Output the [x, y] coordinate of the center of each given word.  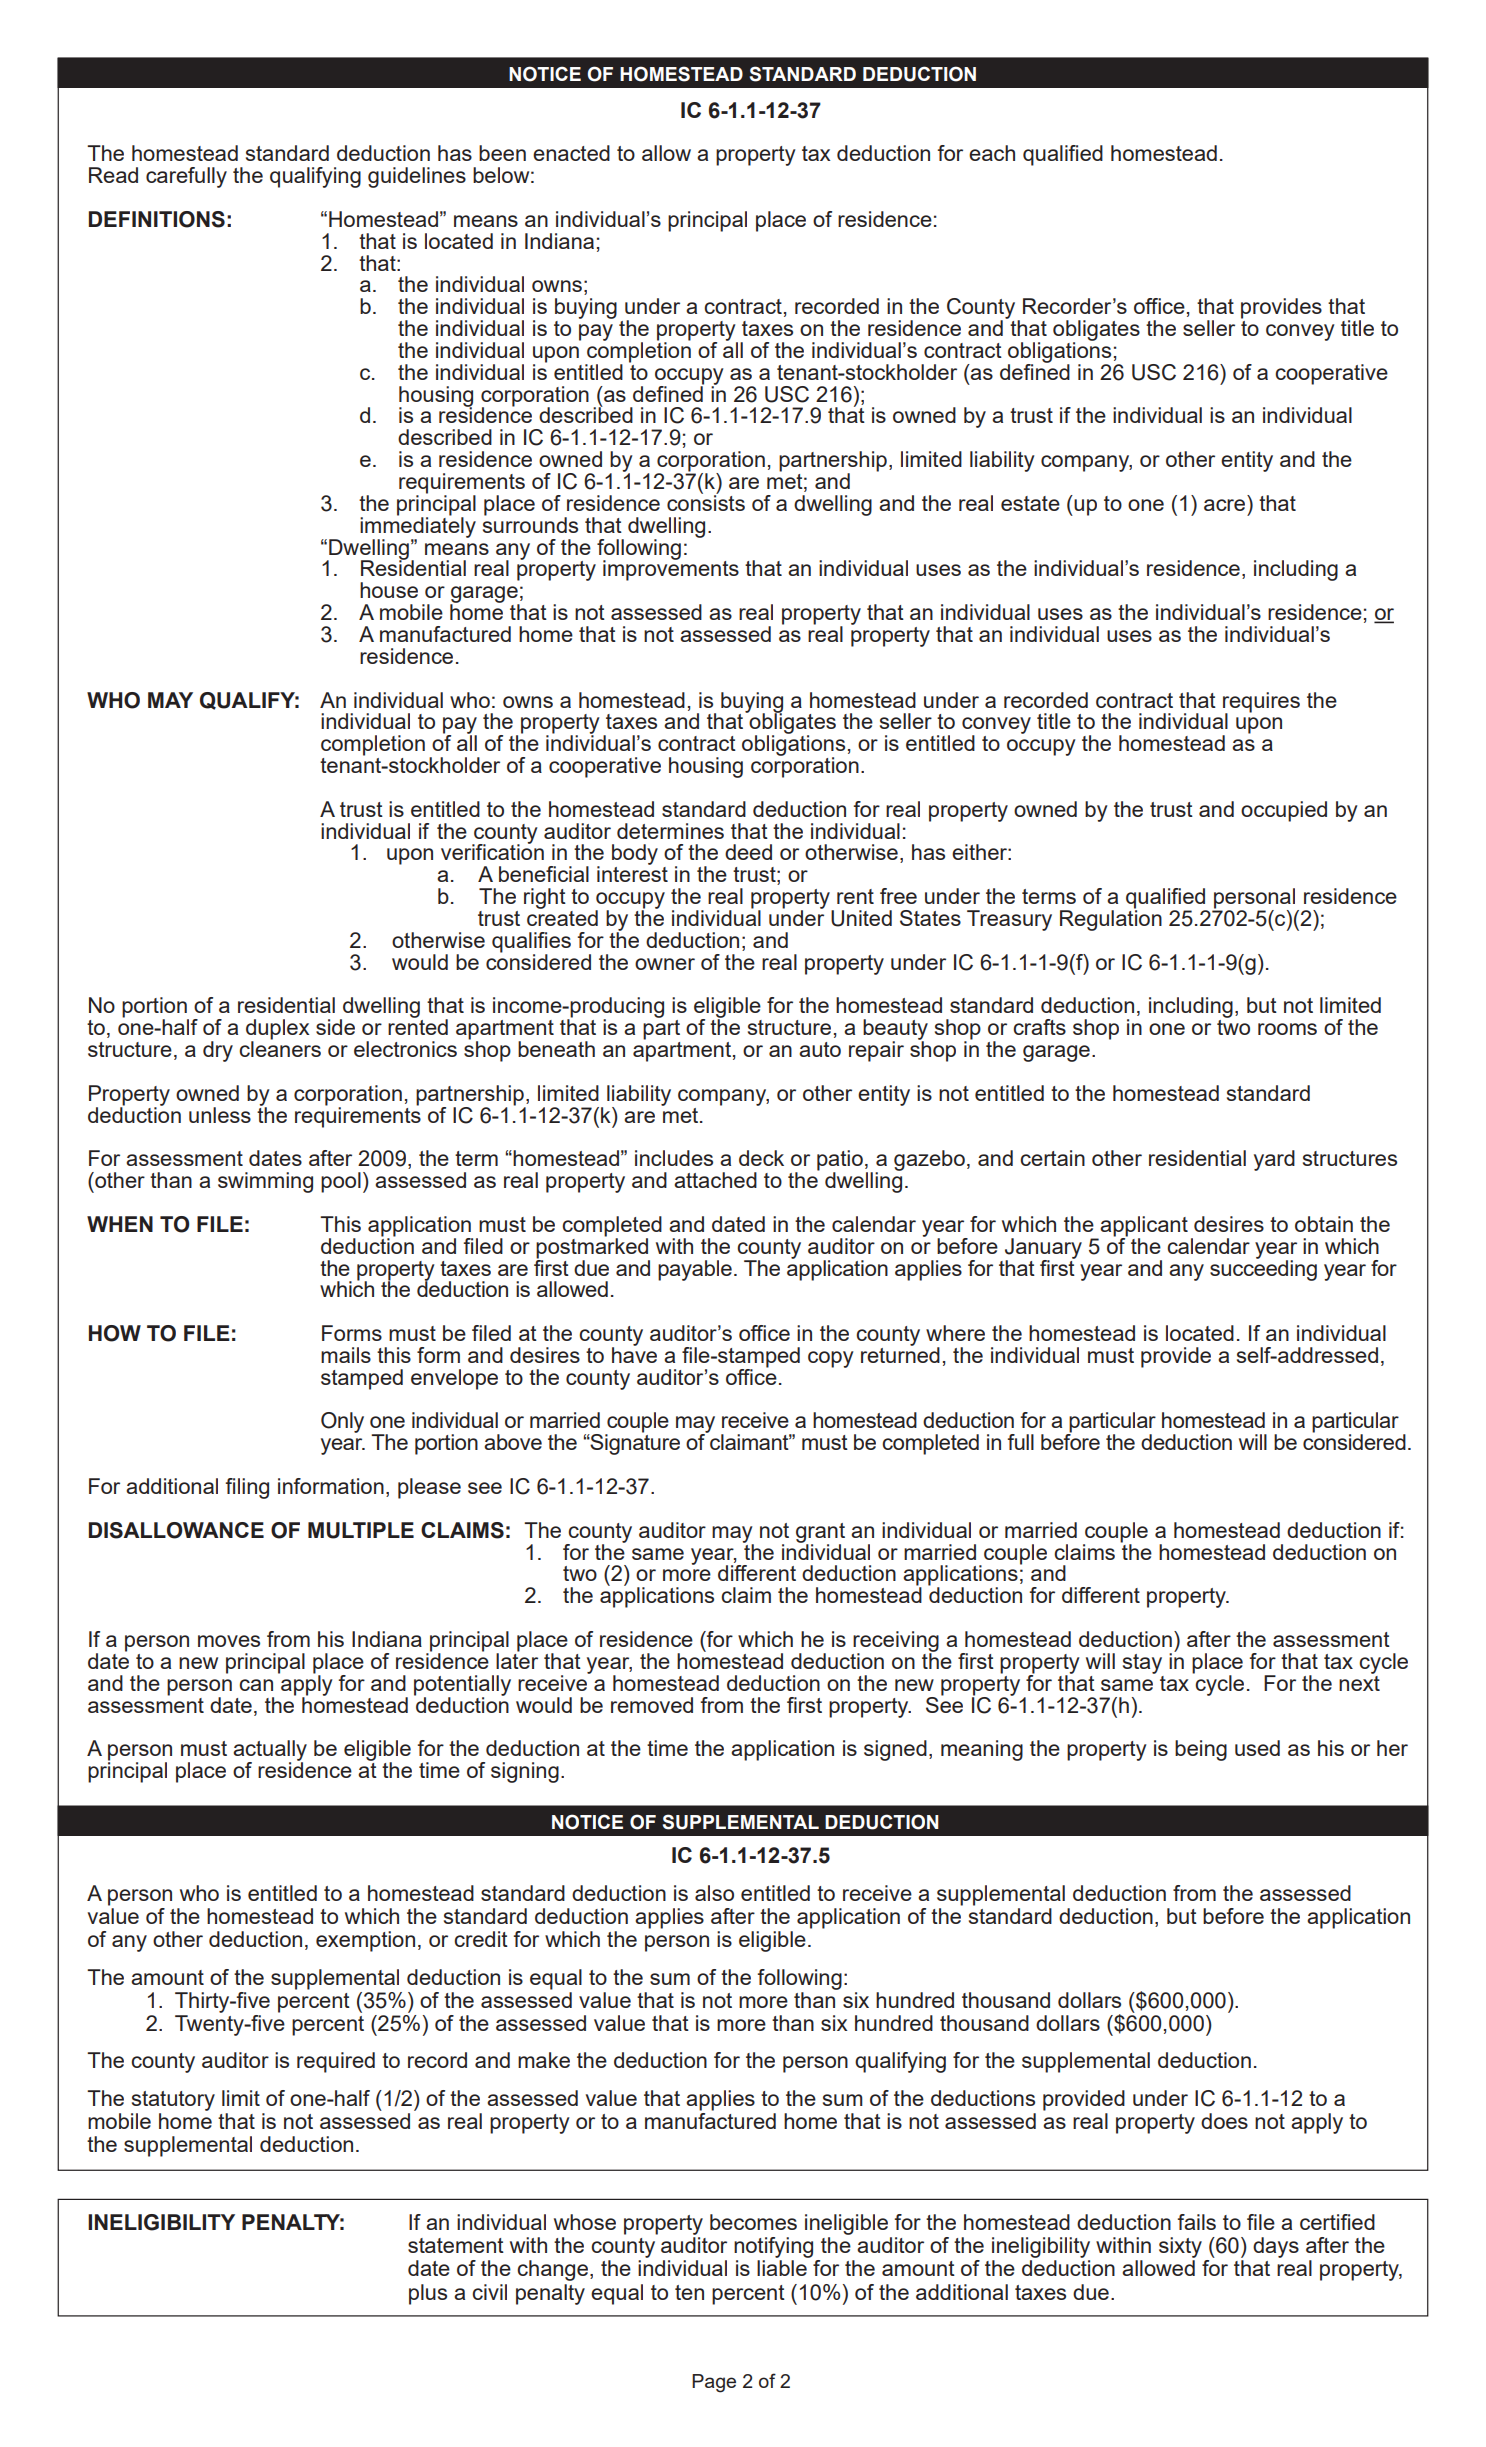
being [1201, 1750]
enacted [571, 153]
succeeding [1263, 1269]
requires [1261, 703]
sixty [1180, 2247]
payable [695, 1270]
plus [428, 2294]
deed [748, 852]
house [389, 590]
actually [270, 1751]
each [992, 153]
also [714, 1893]
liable [782, 2268]
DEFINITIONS [157, 219]
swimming [265, 1182]
